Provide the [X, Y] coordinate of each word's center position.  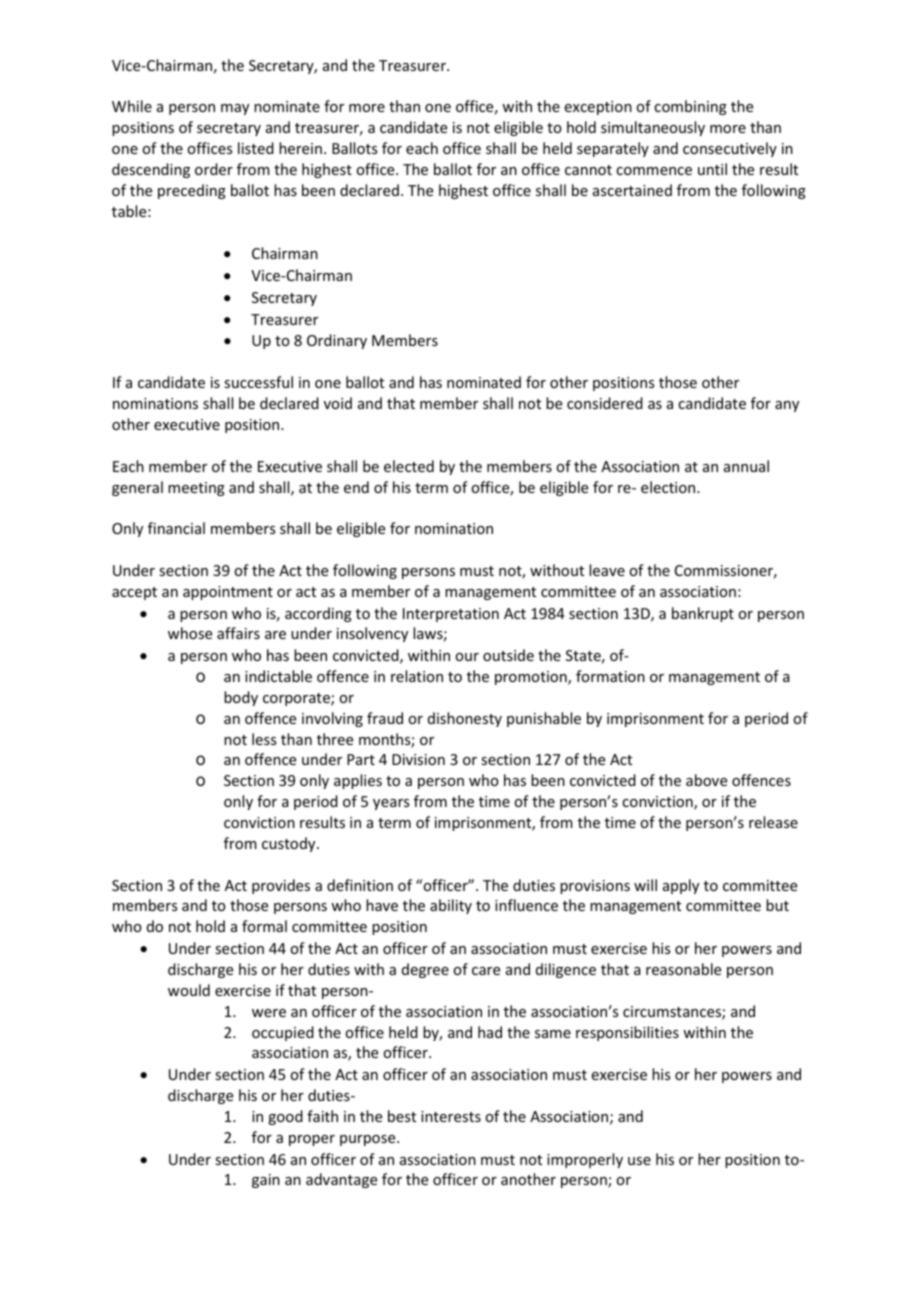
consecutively [730, 149]
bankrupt [703, 614]
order [214, 169]
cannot [588, 170]
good [285, 1117]
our [467, 657]
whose [190, 633]
